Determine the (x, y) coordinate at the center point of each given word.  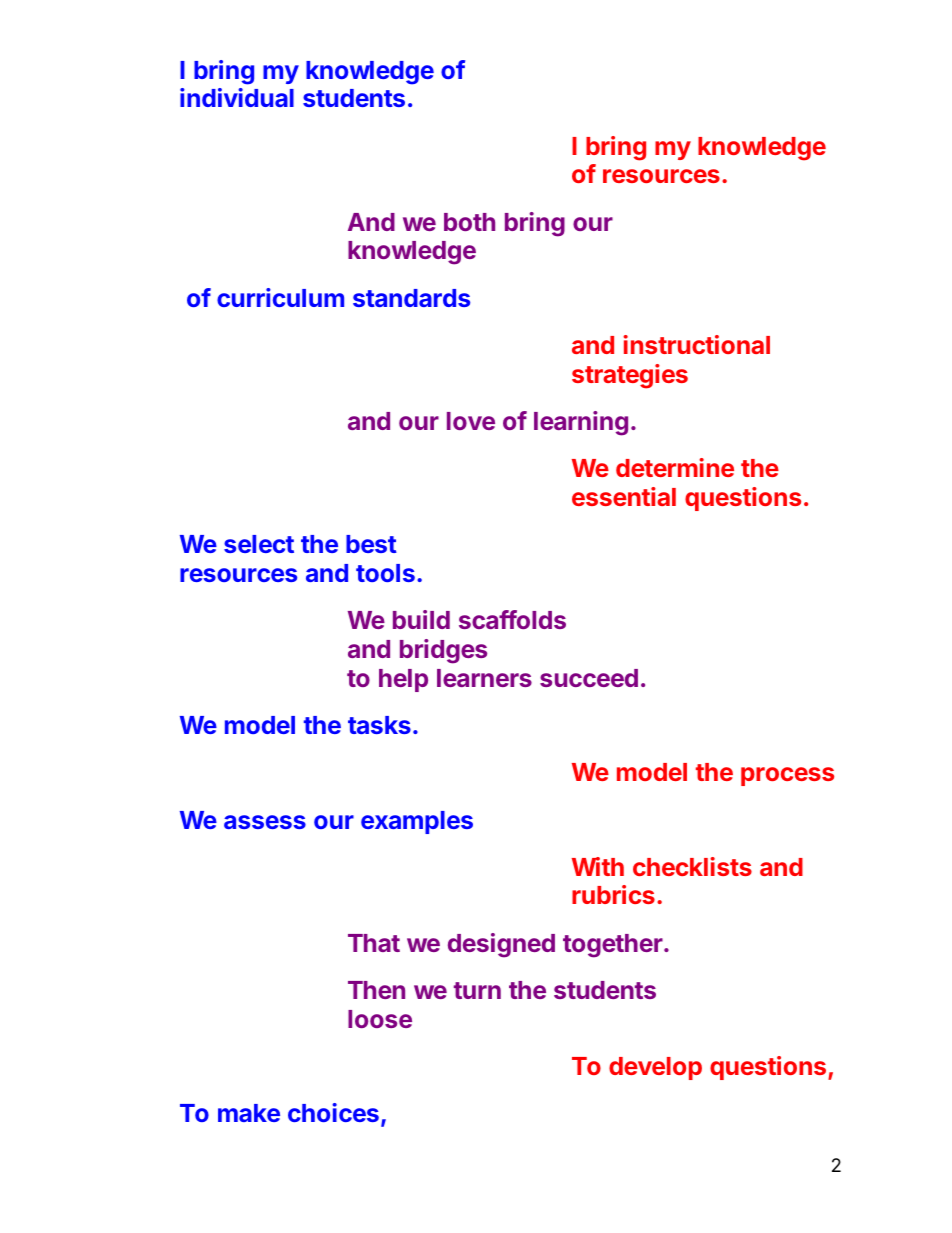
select (259, 544)
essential (624, 496)
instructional (696, 344)
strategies (630, 376)
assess (265, 822)
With (598, 866)
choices (333, 1112)
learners (484, 678)
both (469, 222)
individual (237, 97)
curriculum (280, 297)
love (471, 421)
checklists (692, 866)
